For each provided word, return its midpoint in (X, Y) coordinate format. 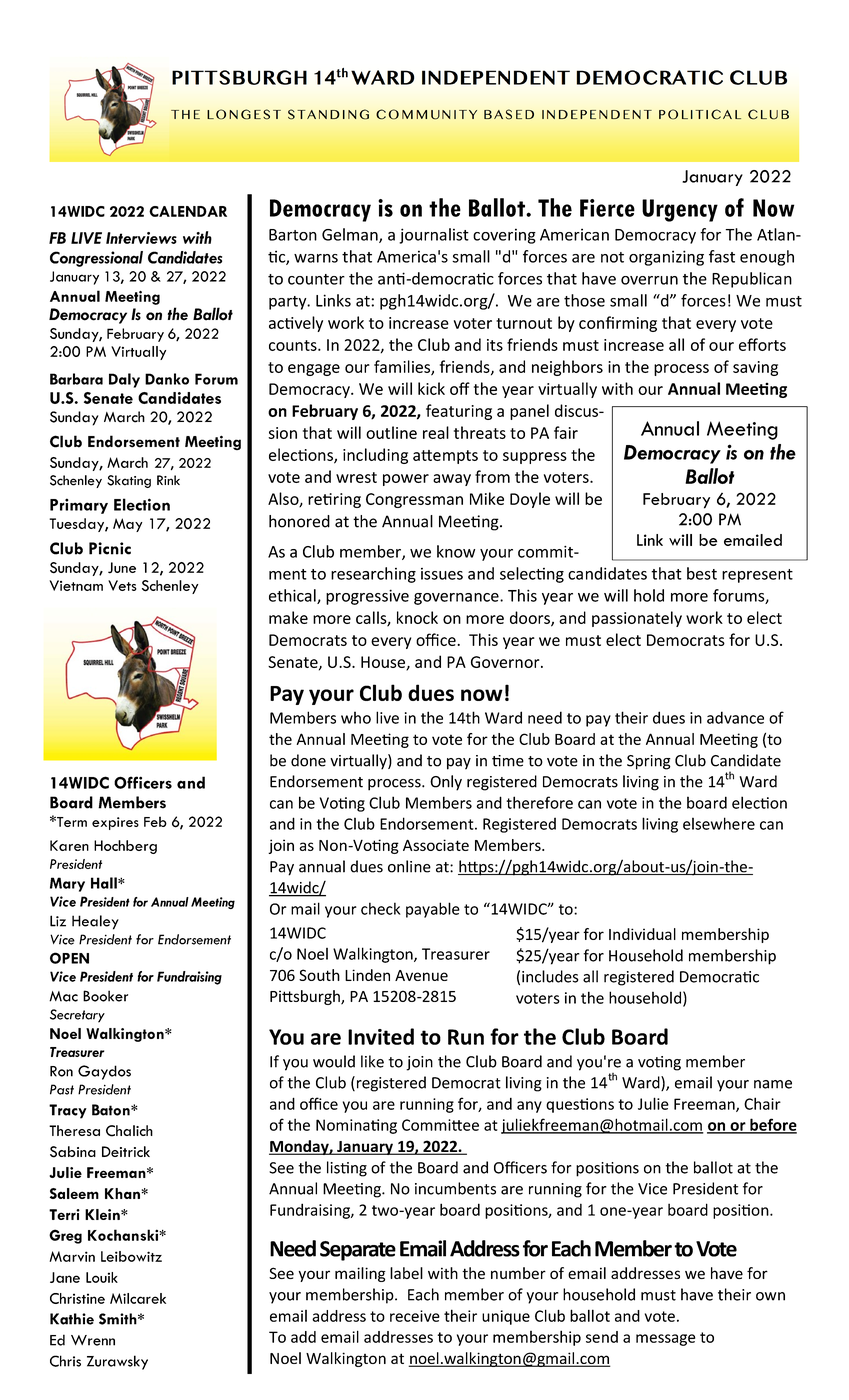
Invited (381, 1036)
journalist (434, 236)
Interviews (141, 238)
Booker (105, 996)
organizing (666, 258)
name (773, 1084)
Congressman (414, 500)
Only (446, 783)
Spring (649, 762)
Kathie (72, 1319)
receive (415, 1316)
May (127, 525)
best (702, 573)
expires (115, 823)
